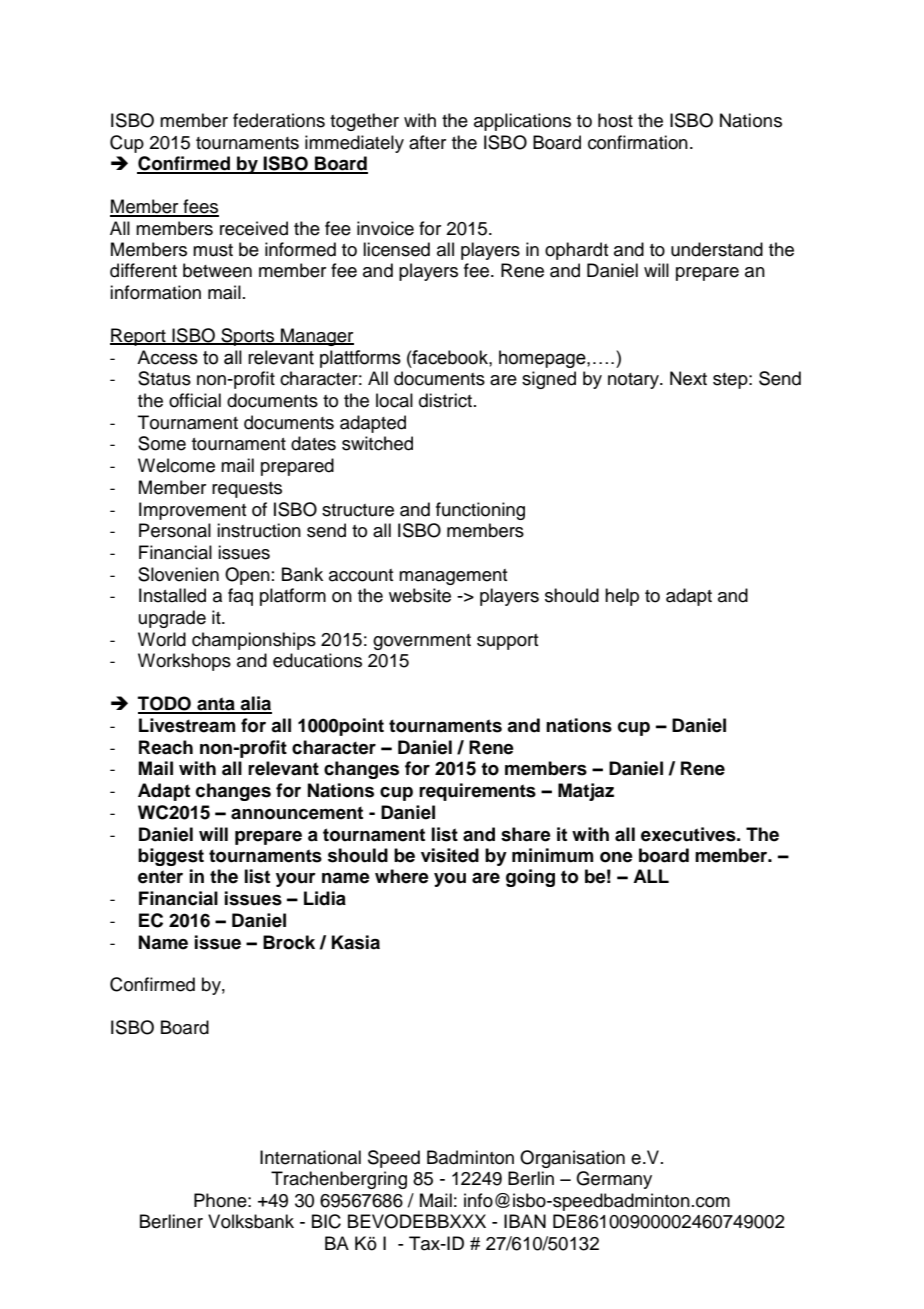 The width and height of the image is (924, 1309). I want to click on confirmation, so click(638, 142).
